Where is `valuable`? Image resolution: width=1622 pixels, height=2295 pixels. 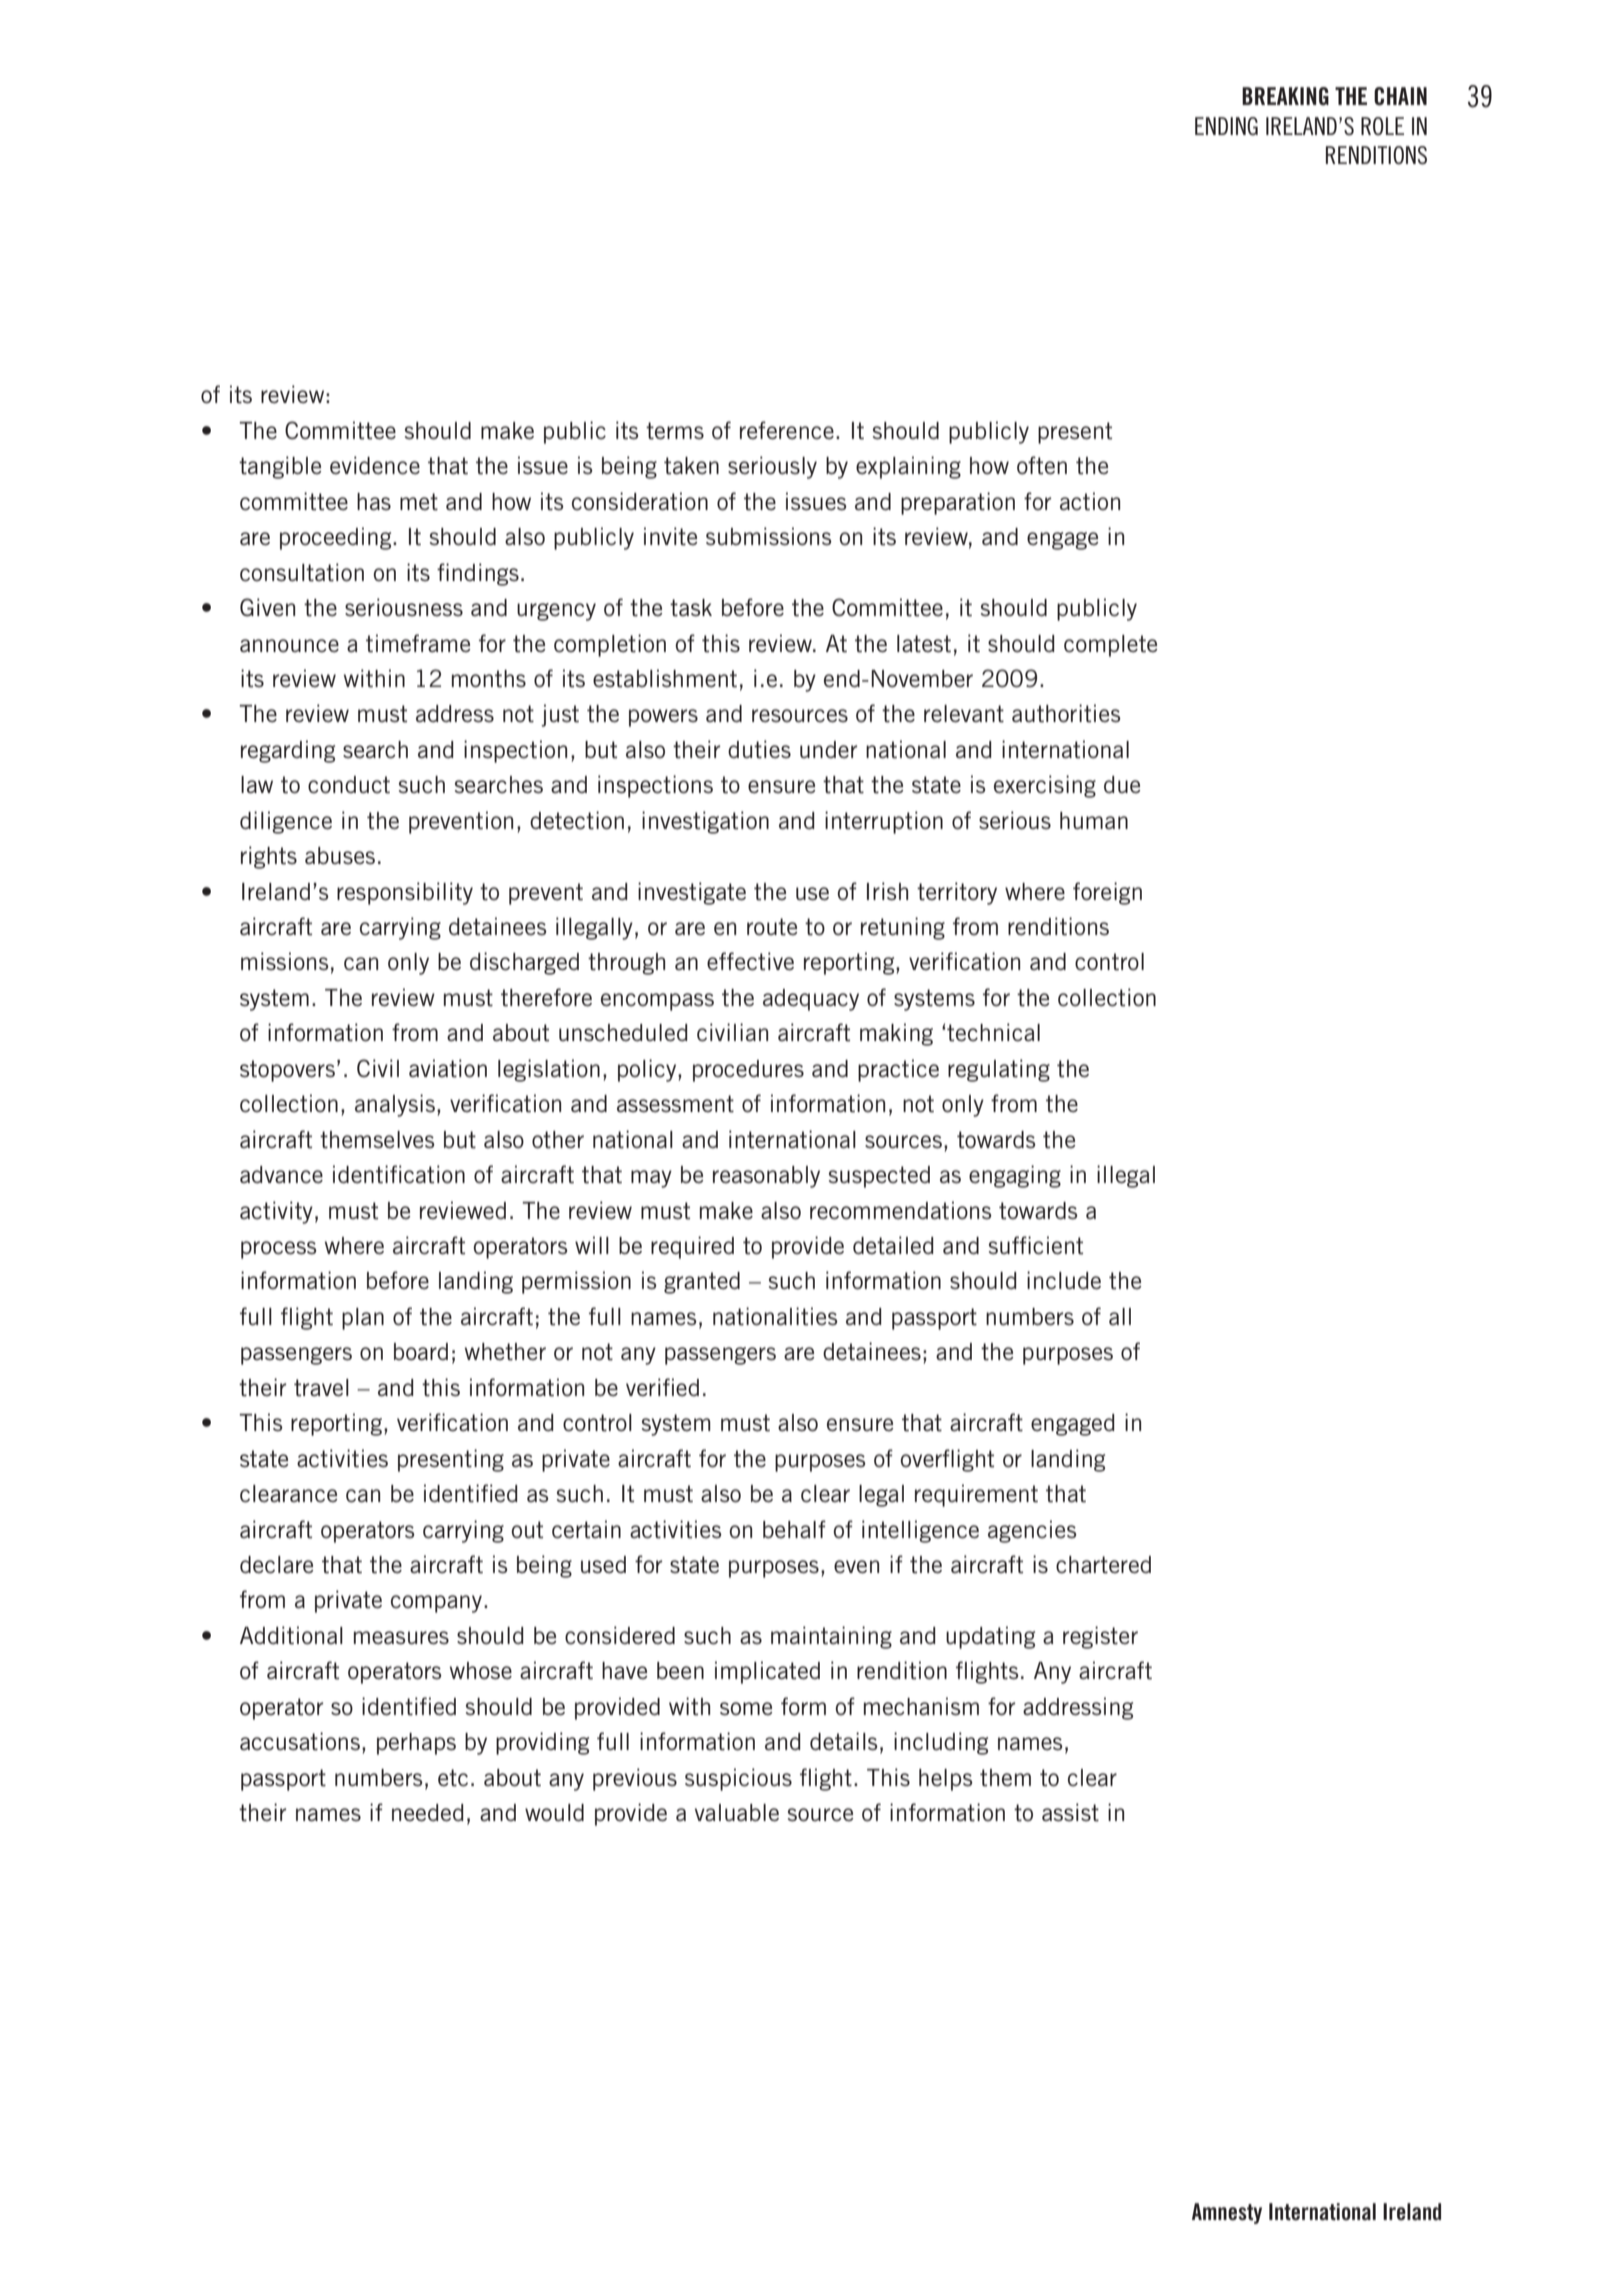
valuable is located at coordinates (737, 1813).
